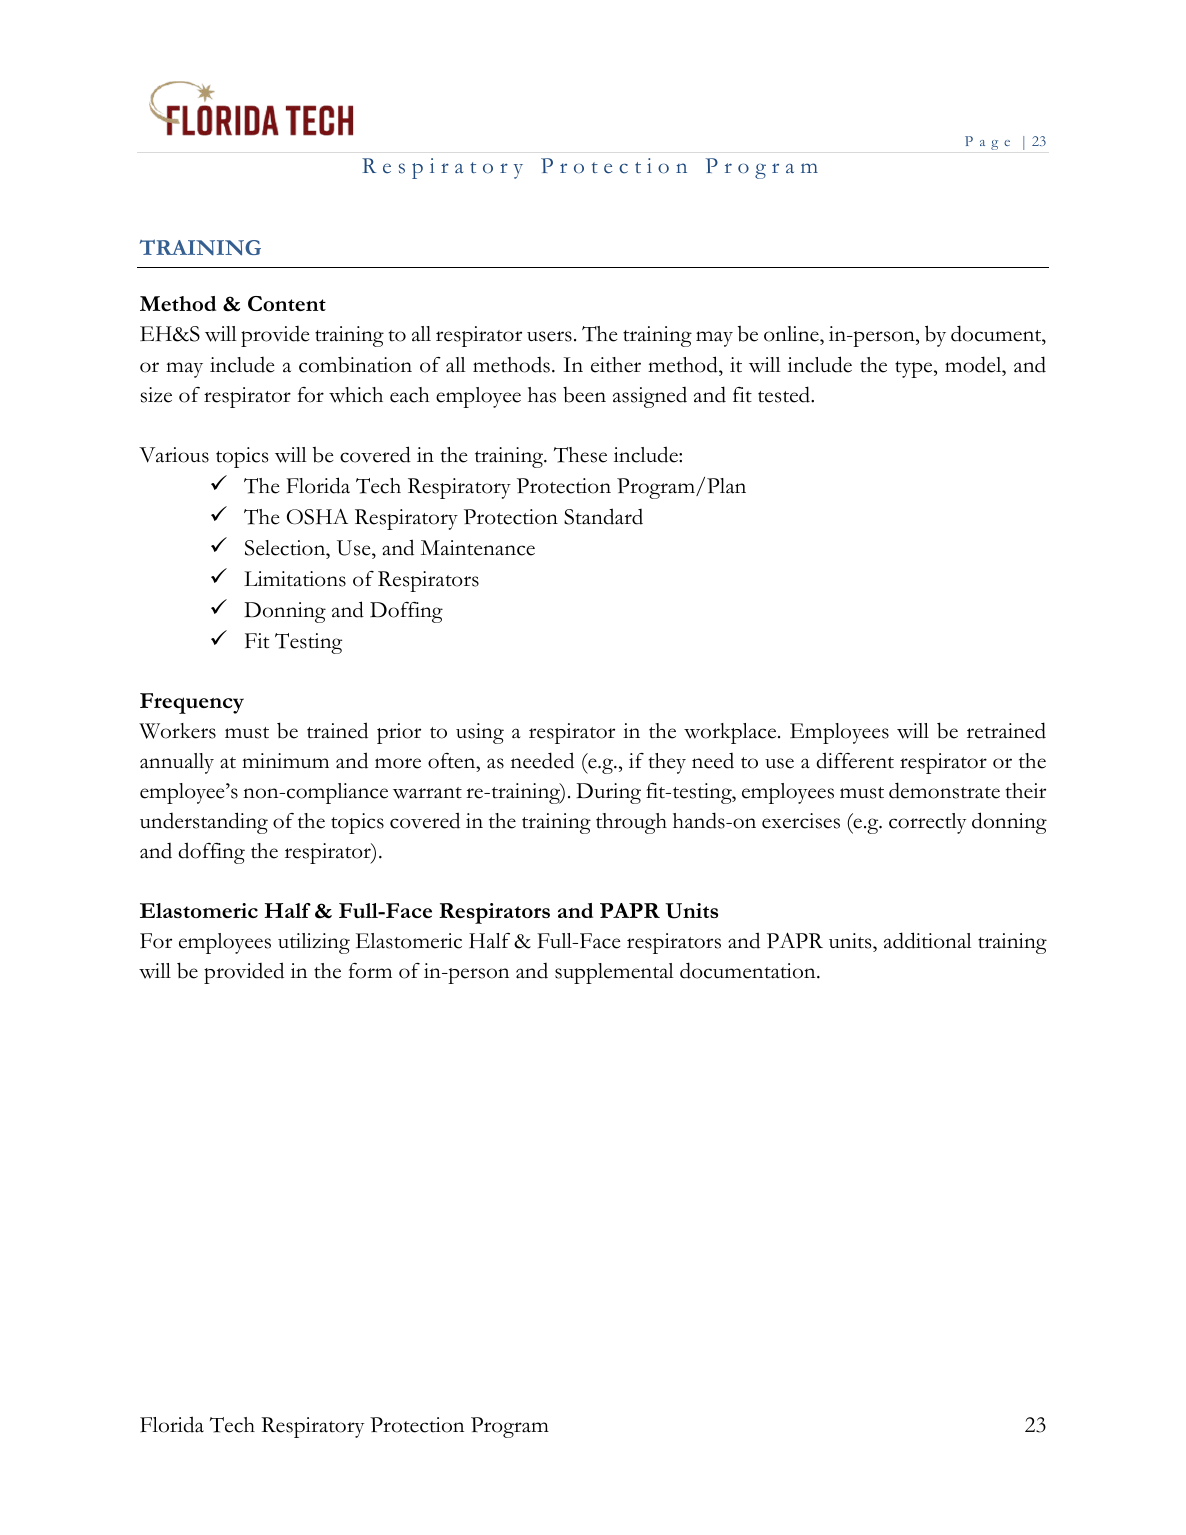 This document has height=1535, width=1186. Describe the element at coordinates (285, 760) in the document. I see `minimum` at that location.
